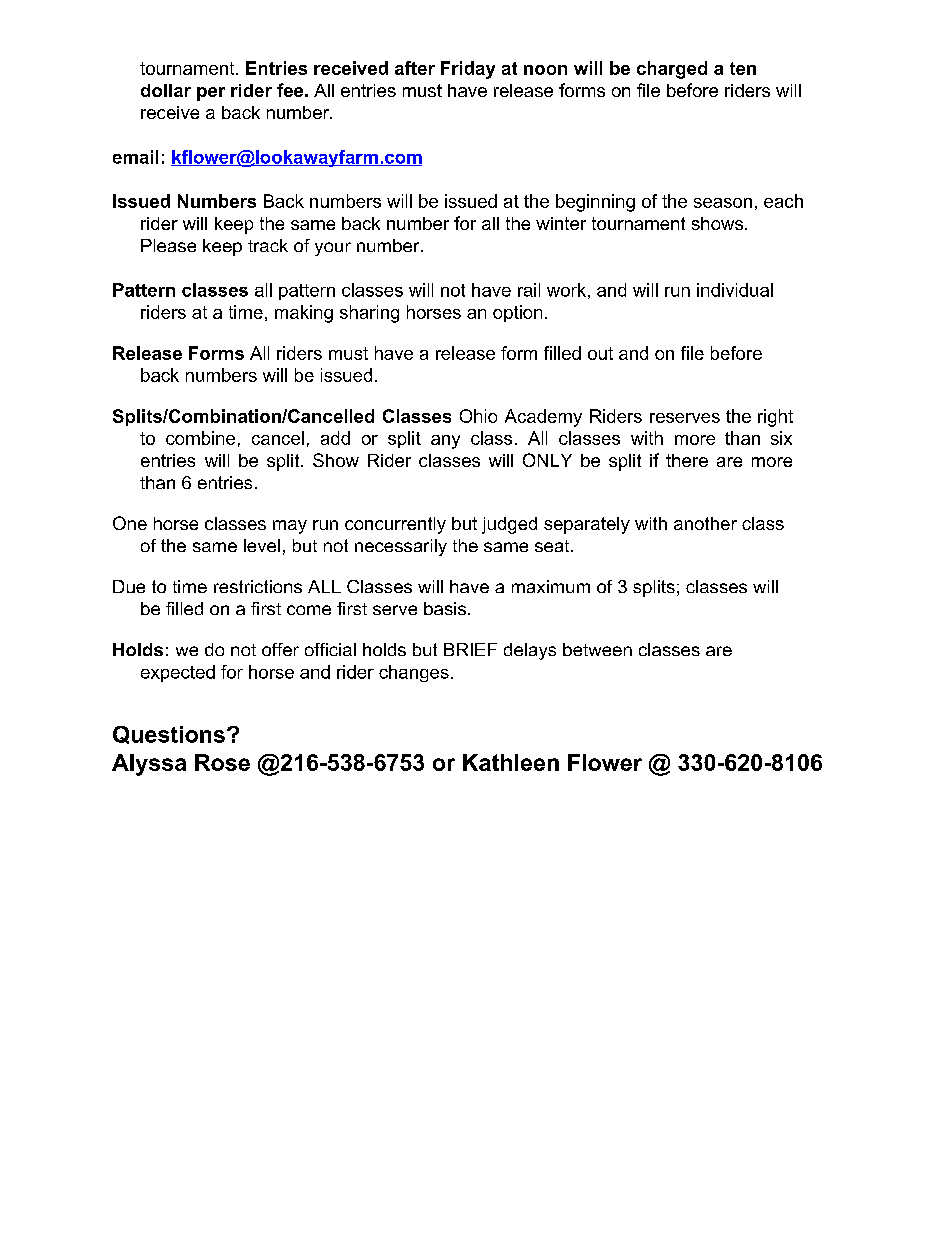  What do you see at coordinates (211, 94) in the screenshot?
I see `per` at bounding box center [211, 94].
